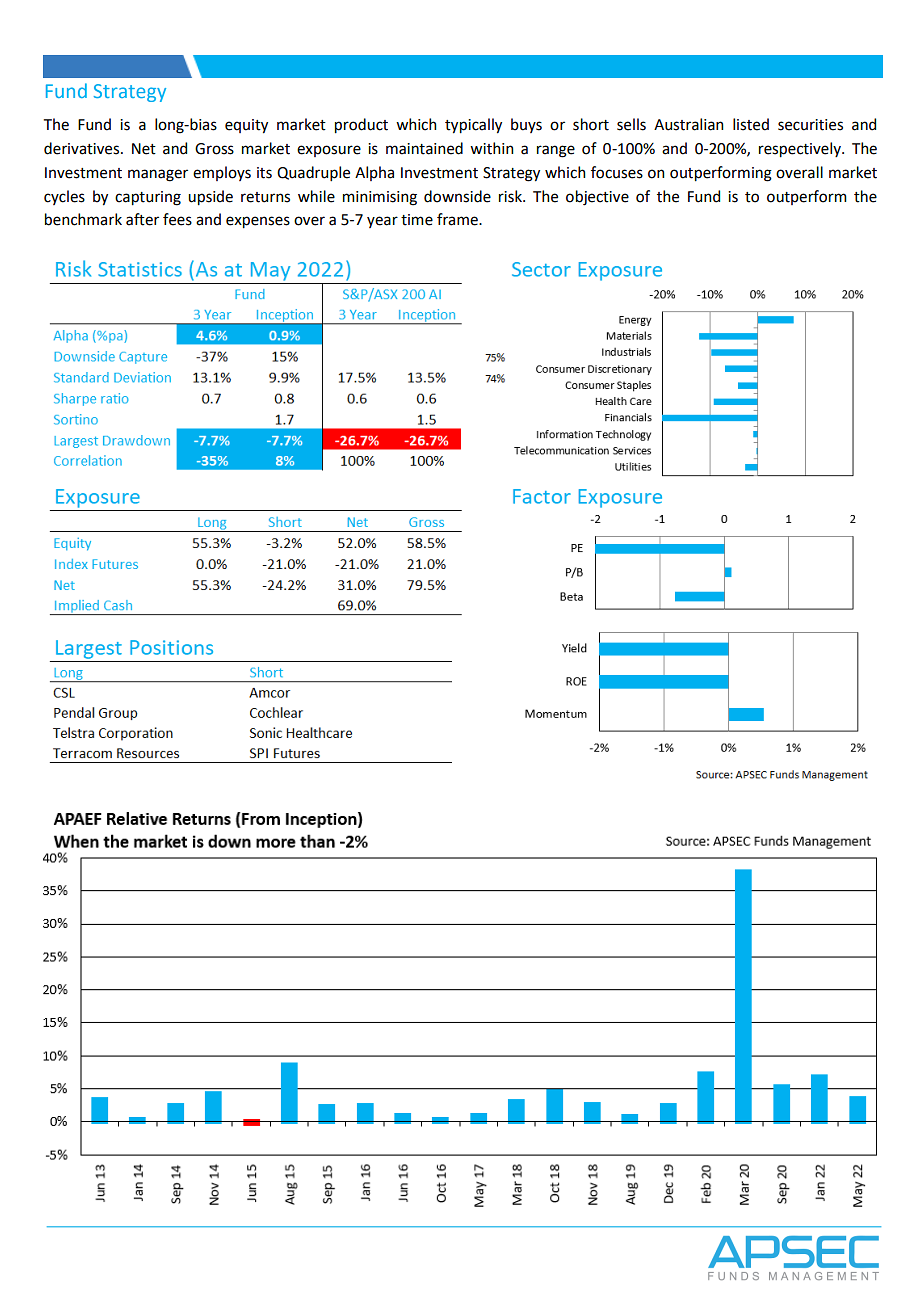  I want to click on maintained, so click(424, 148).
